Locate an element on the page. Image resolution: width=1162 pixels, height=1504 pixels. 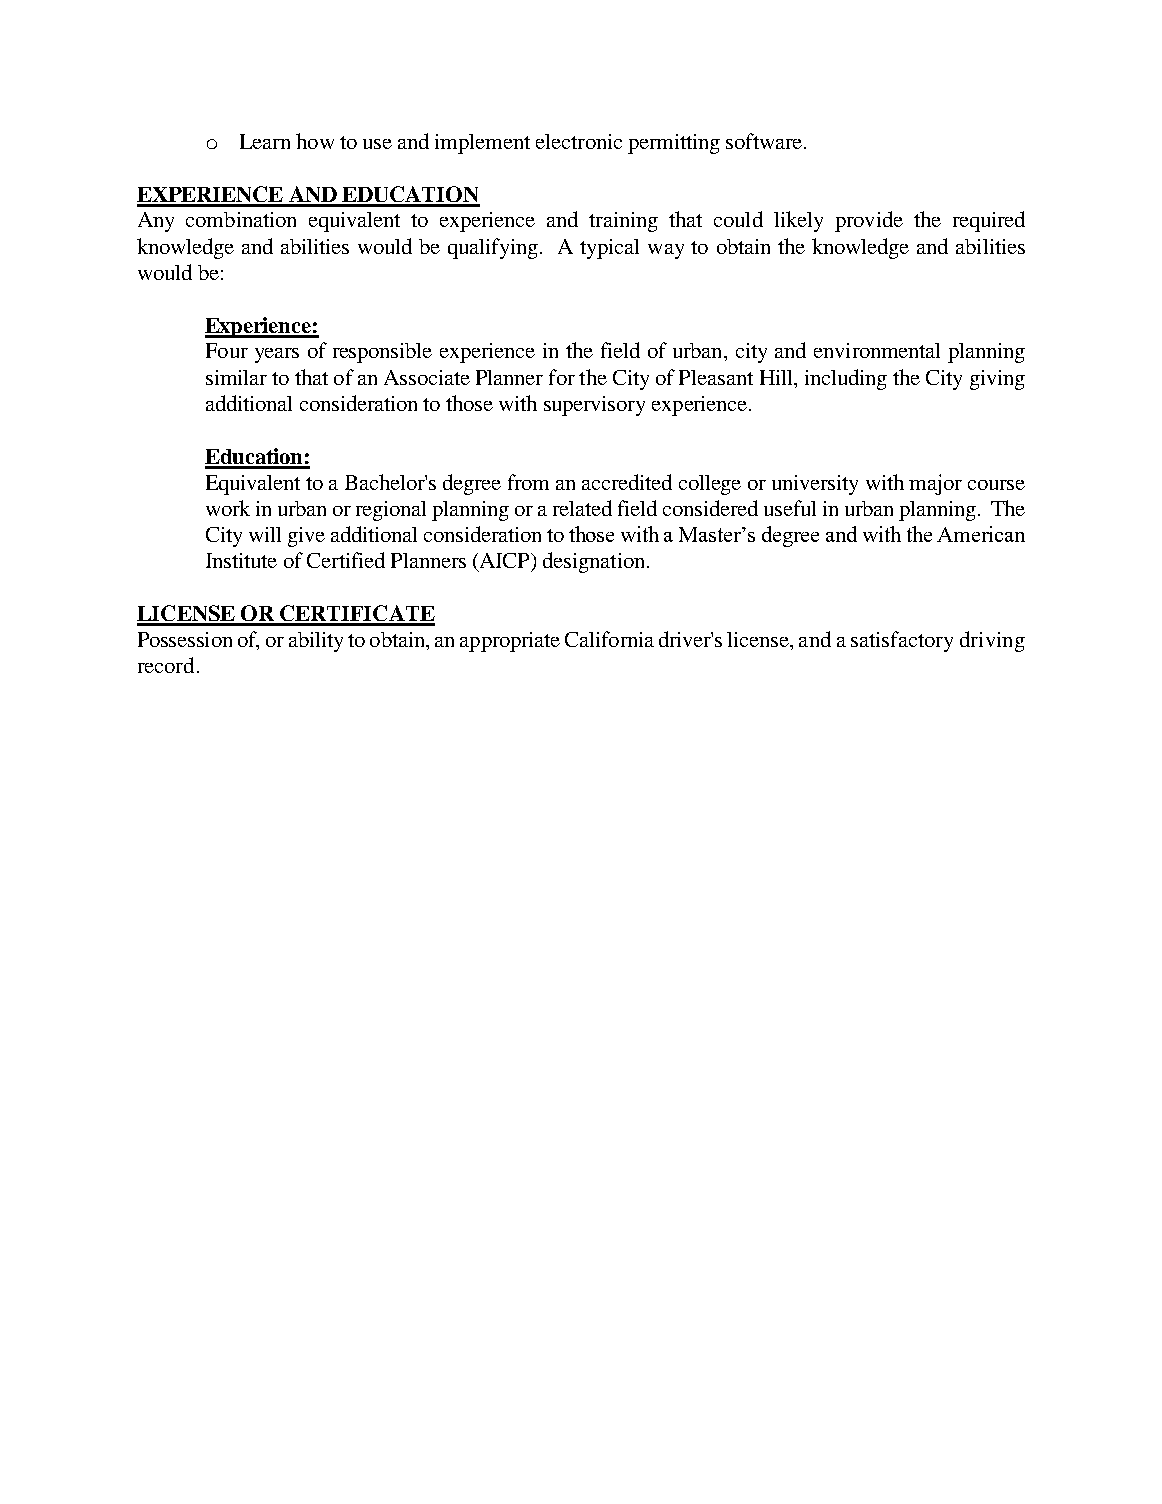
software is located at coordinates (764, 141).
